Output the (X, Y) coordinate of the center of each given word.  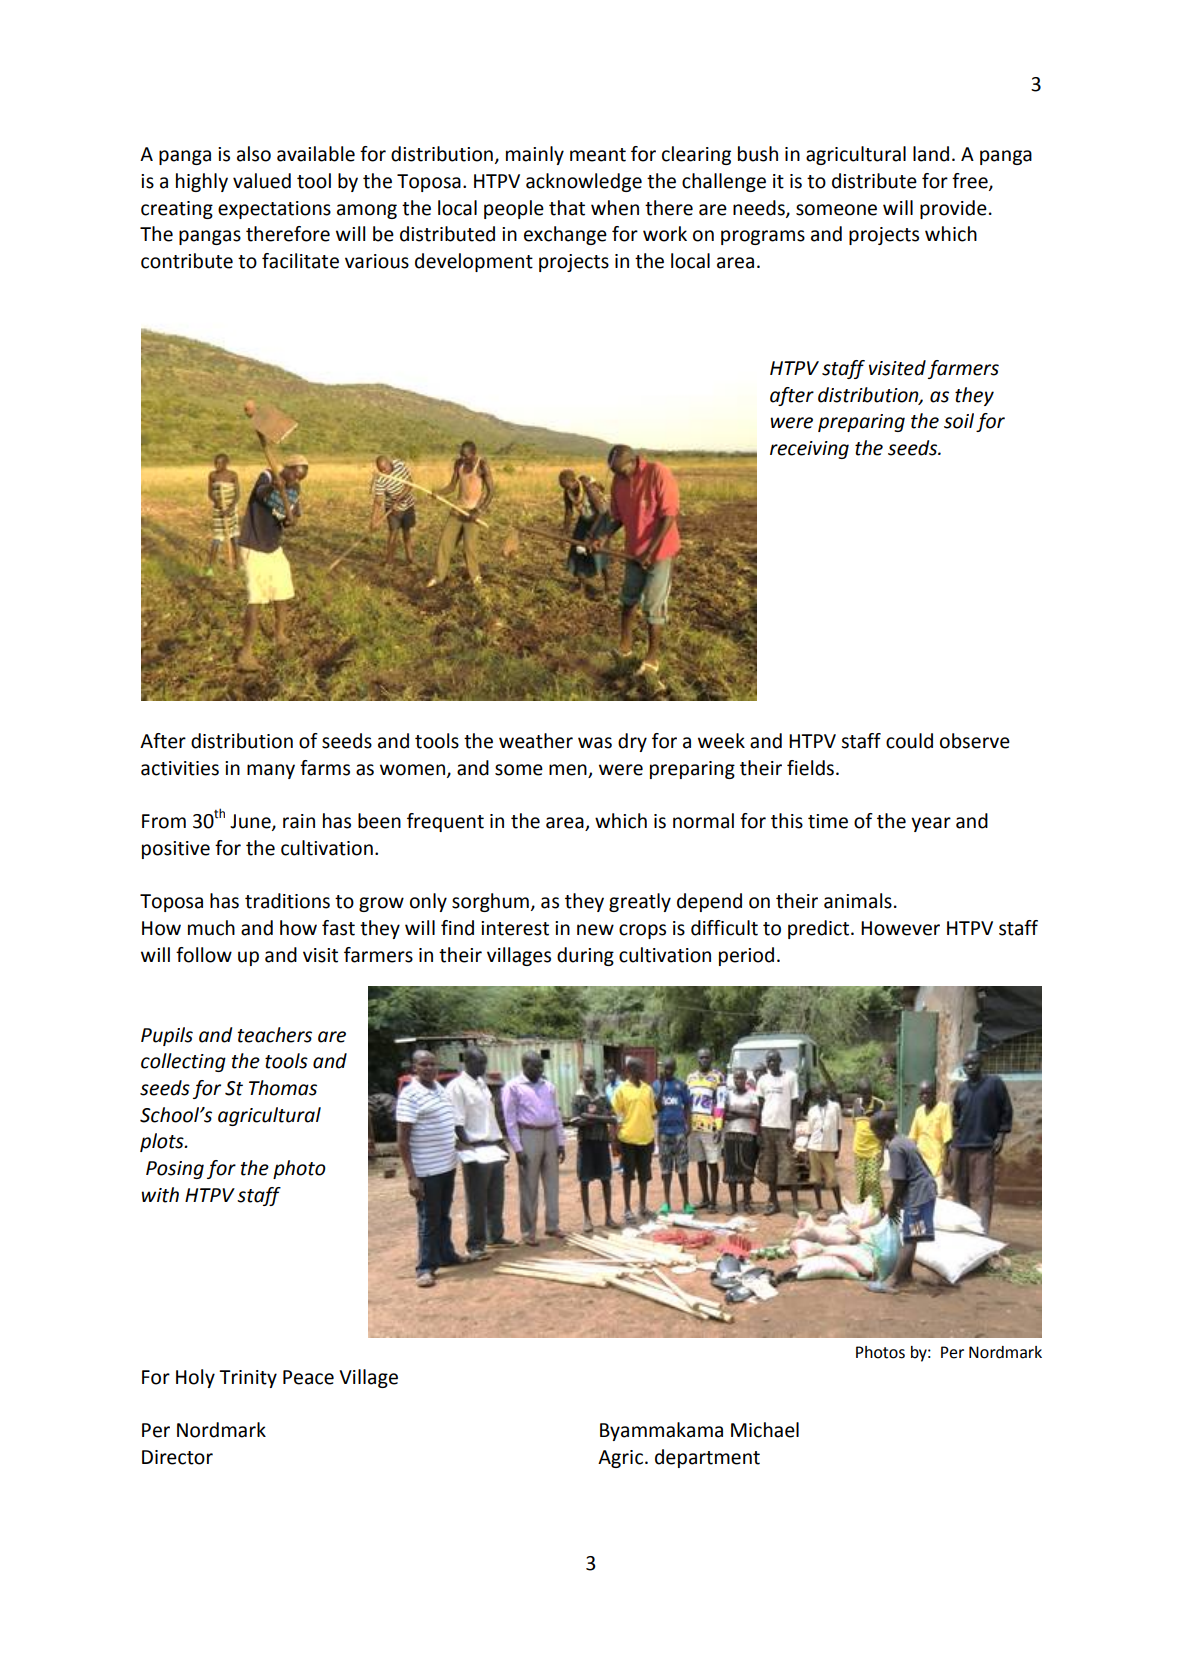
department (707, 1458)
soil (959, 421)
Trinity (248, 1379)
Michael (765, 1430)
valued (262, 181)
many (271, 771)
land (931, 154)
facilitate (300, 261)
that (567, 208)
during (585, 956)
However (900, 928)
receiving (809, 450)
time (828, 821)
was (595, 743)
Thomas (283, 1088)
